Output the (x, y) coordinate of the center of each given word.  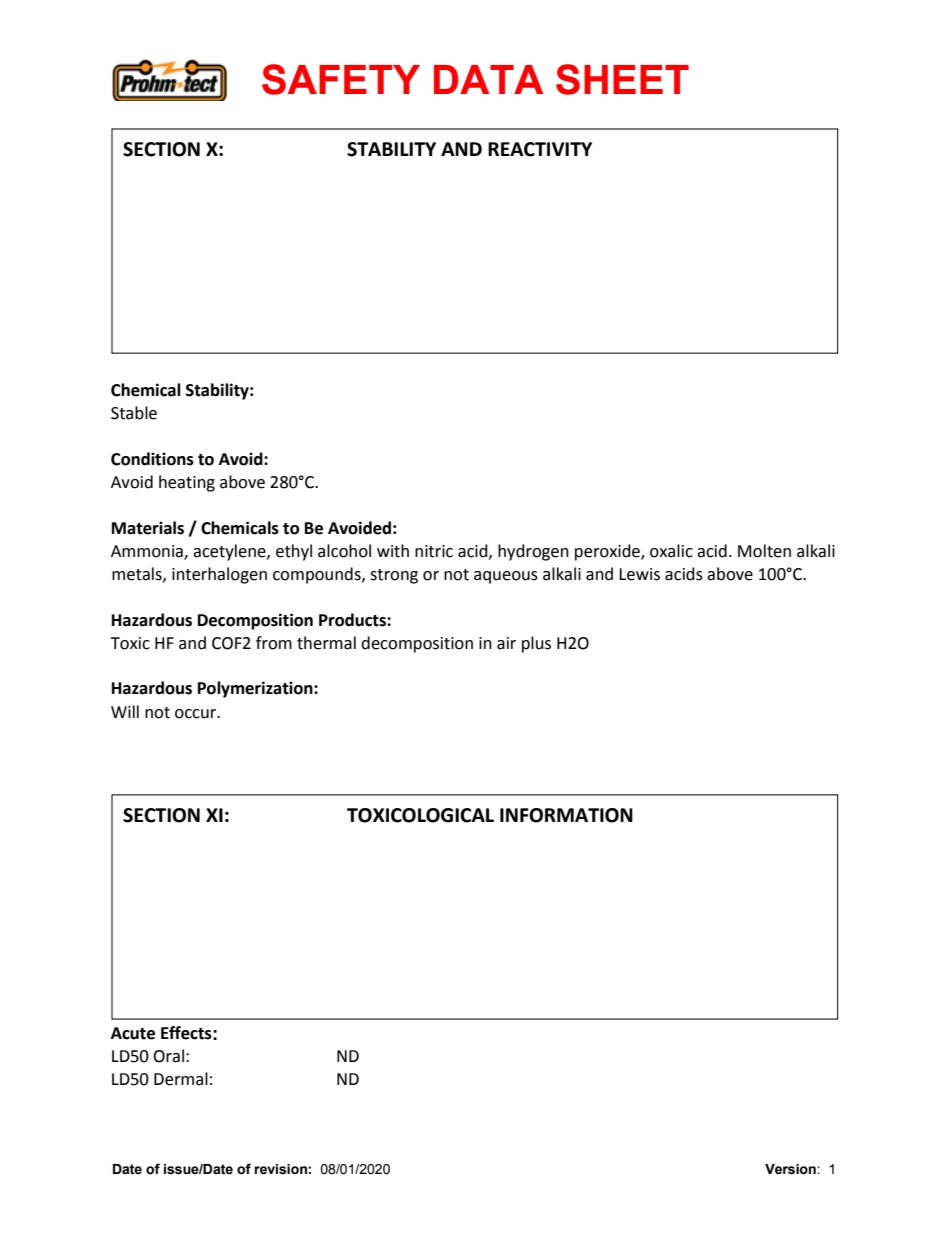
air (506, 643)
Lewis (639, 574)
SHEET (622, 79)
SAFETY (341, 79)
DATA (488, 79)
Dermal (181, 1079)
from (274, 643)
